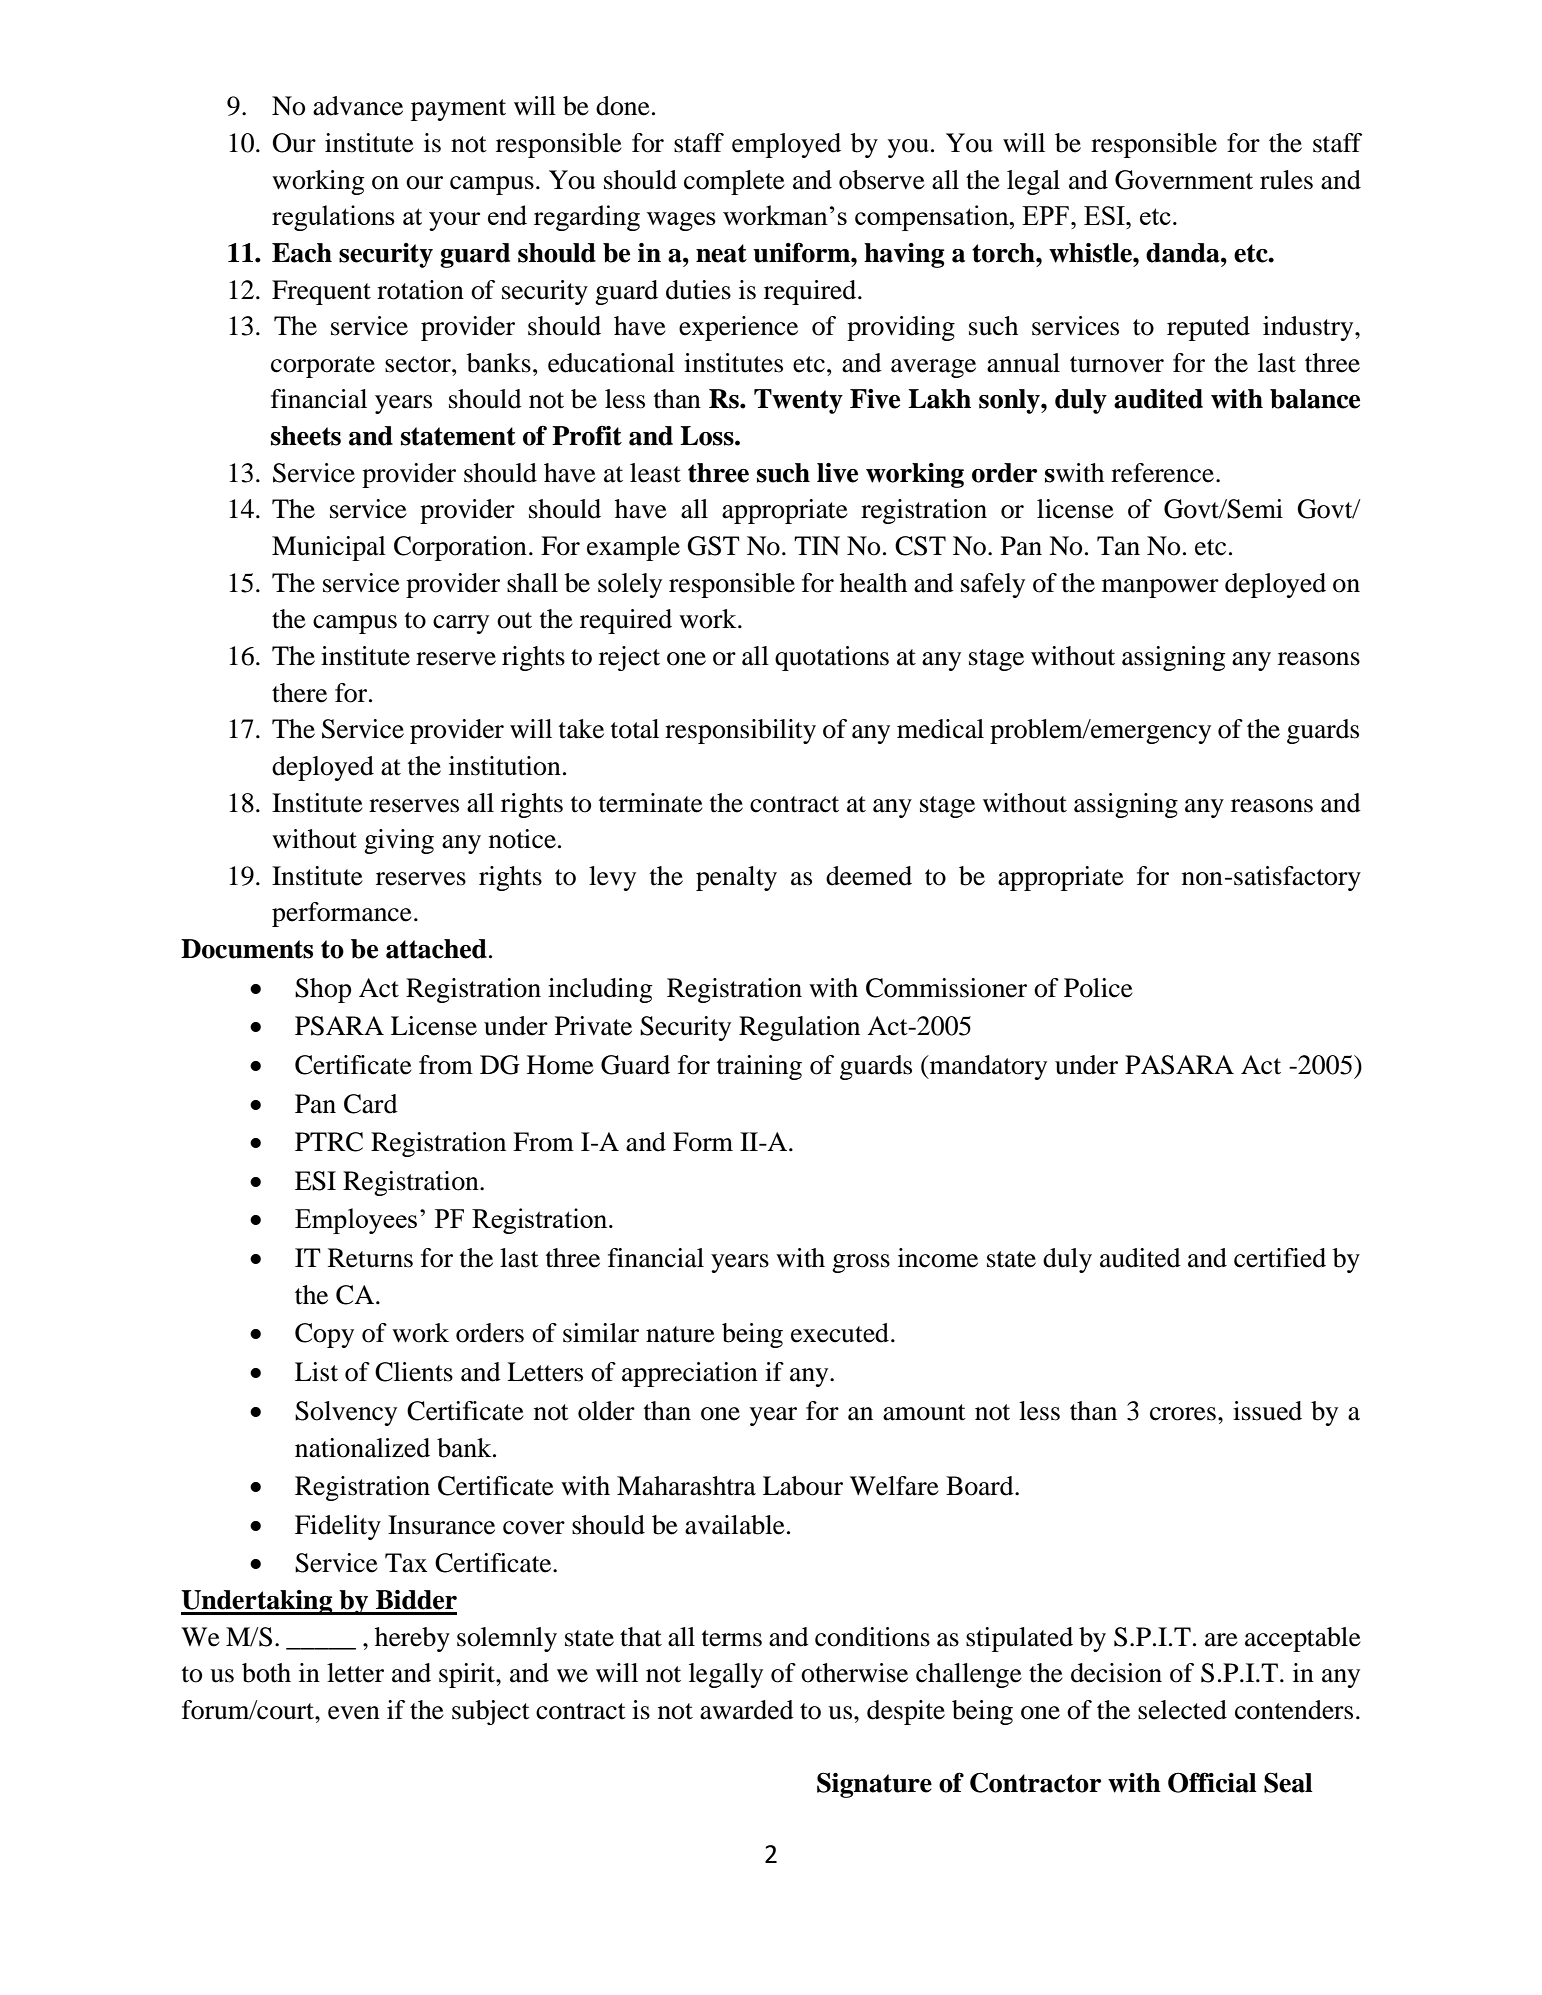  Describe the element at coordinates (1182, 1710) in the page. I see `selected` at that location.
